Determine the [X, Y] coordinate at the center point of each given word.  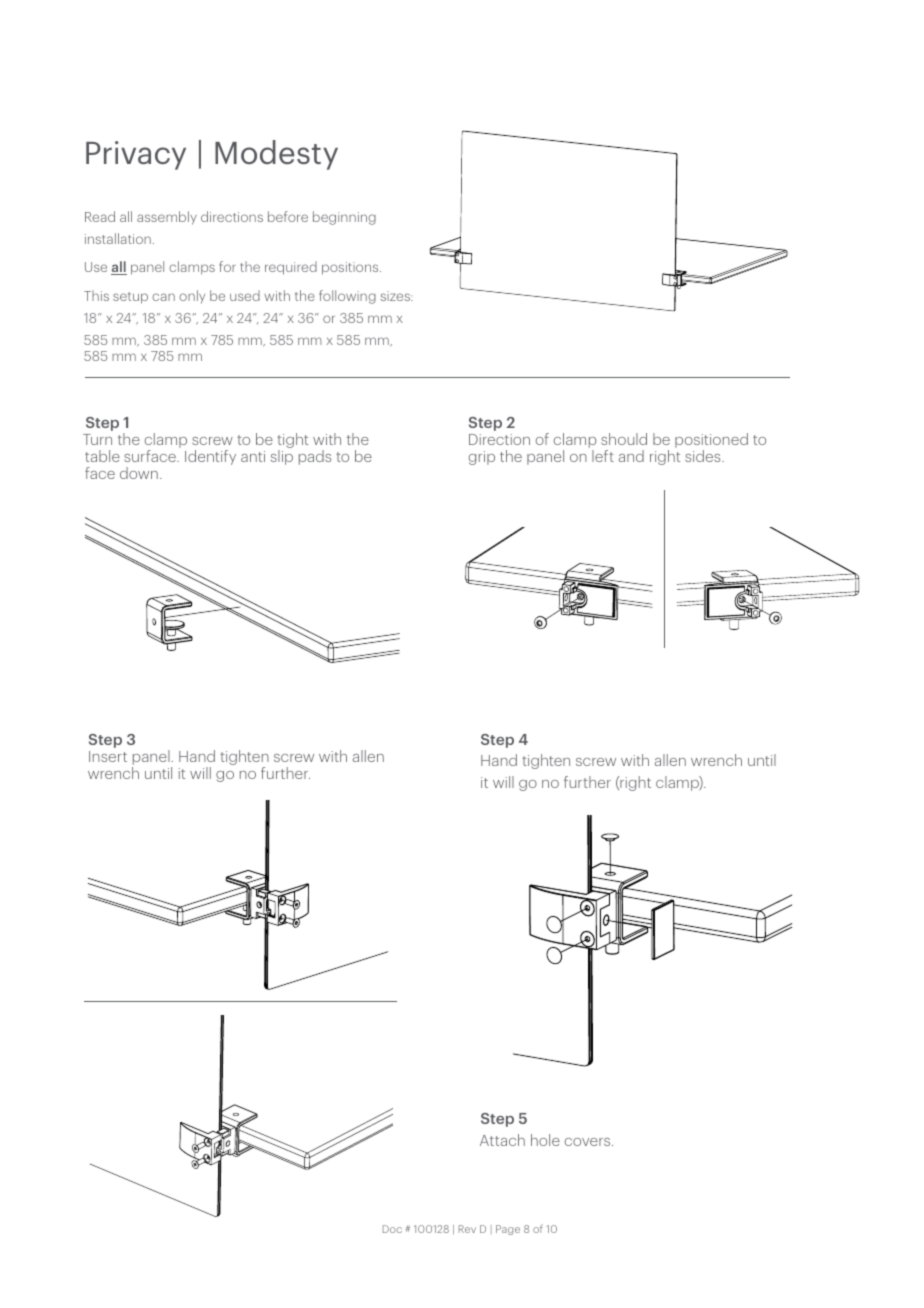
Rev [467, 1229]
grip [482, 458]
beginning [344, 218]
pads [315, 457]
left [603, 456]
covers [589, 1142]
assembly [167, 218]
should [624, 439]
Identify [210, 457]
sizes [396, 296]
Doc [392, 1229]
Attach [502, 1140]
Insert [108, 756]
